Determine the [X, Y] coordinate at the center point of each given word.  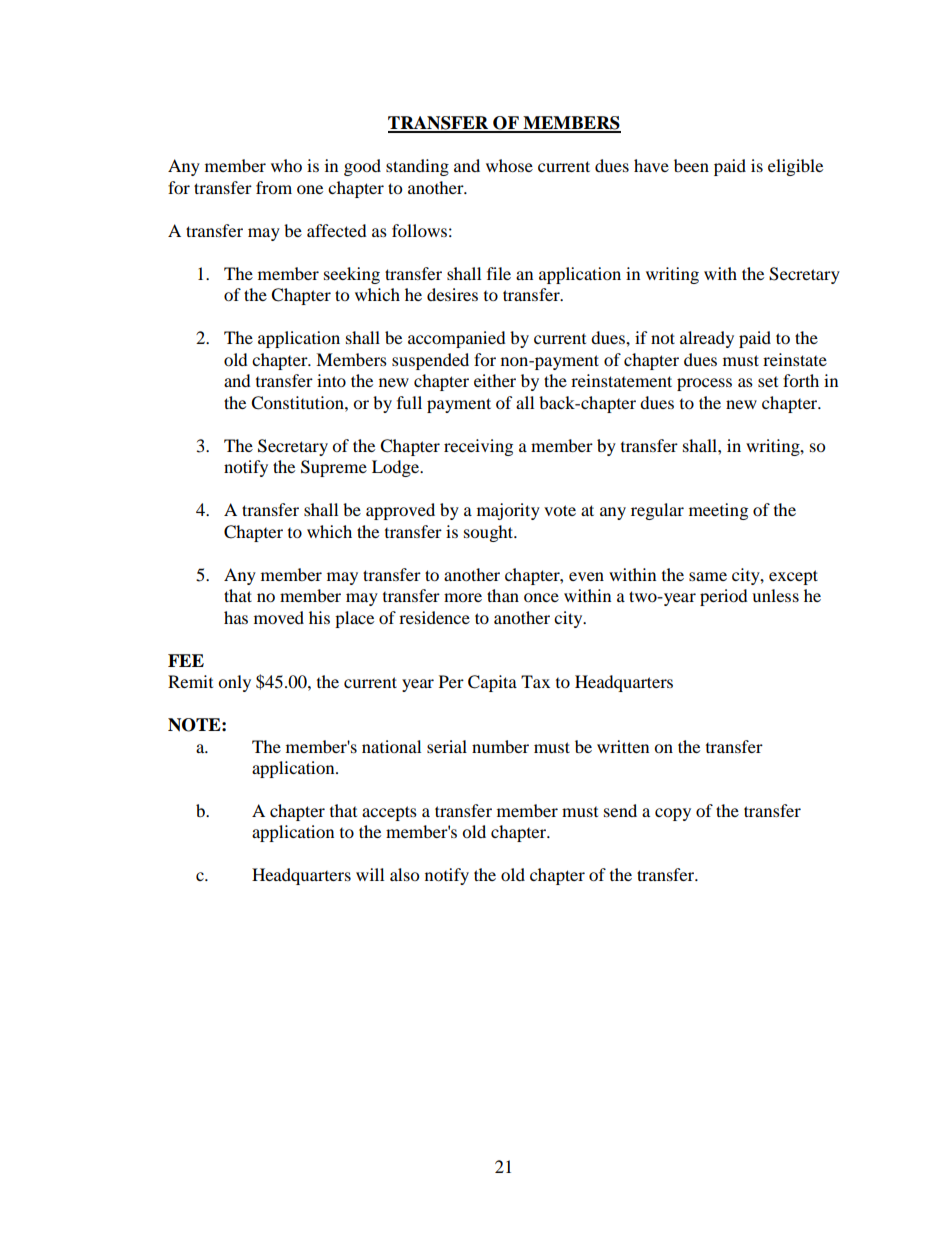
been [691, 165]
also [404, 874]
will [370, 874]
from [274, 187]
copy [673, 814]
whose [509, 165]
